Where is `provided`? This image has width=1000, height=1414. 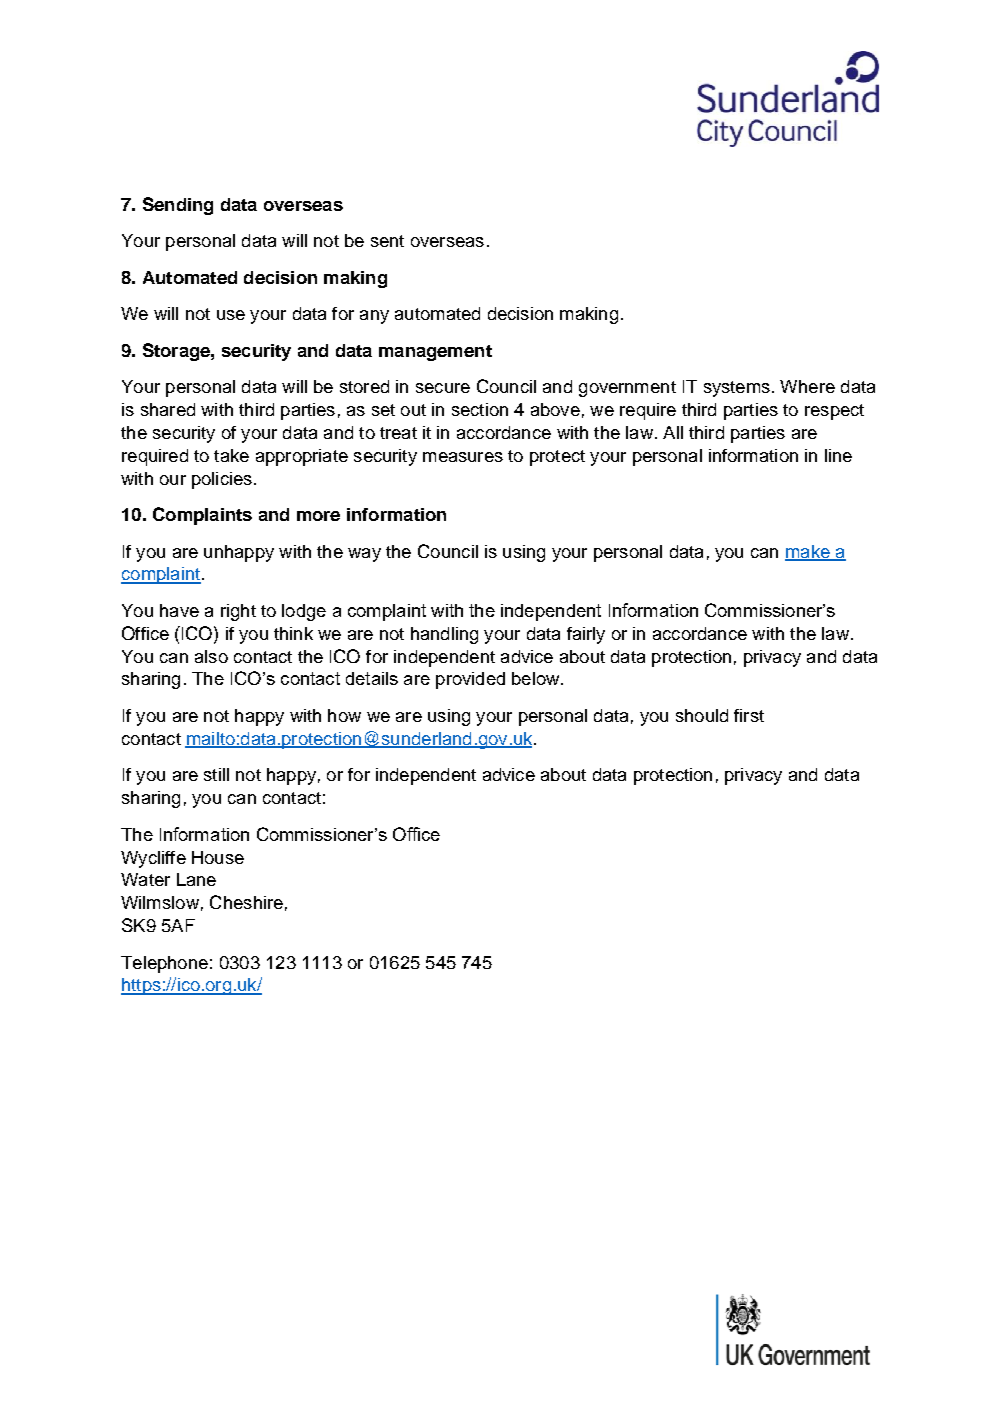 provided is located at coordinates (470, 680).
